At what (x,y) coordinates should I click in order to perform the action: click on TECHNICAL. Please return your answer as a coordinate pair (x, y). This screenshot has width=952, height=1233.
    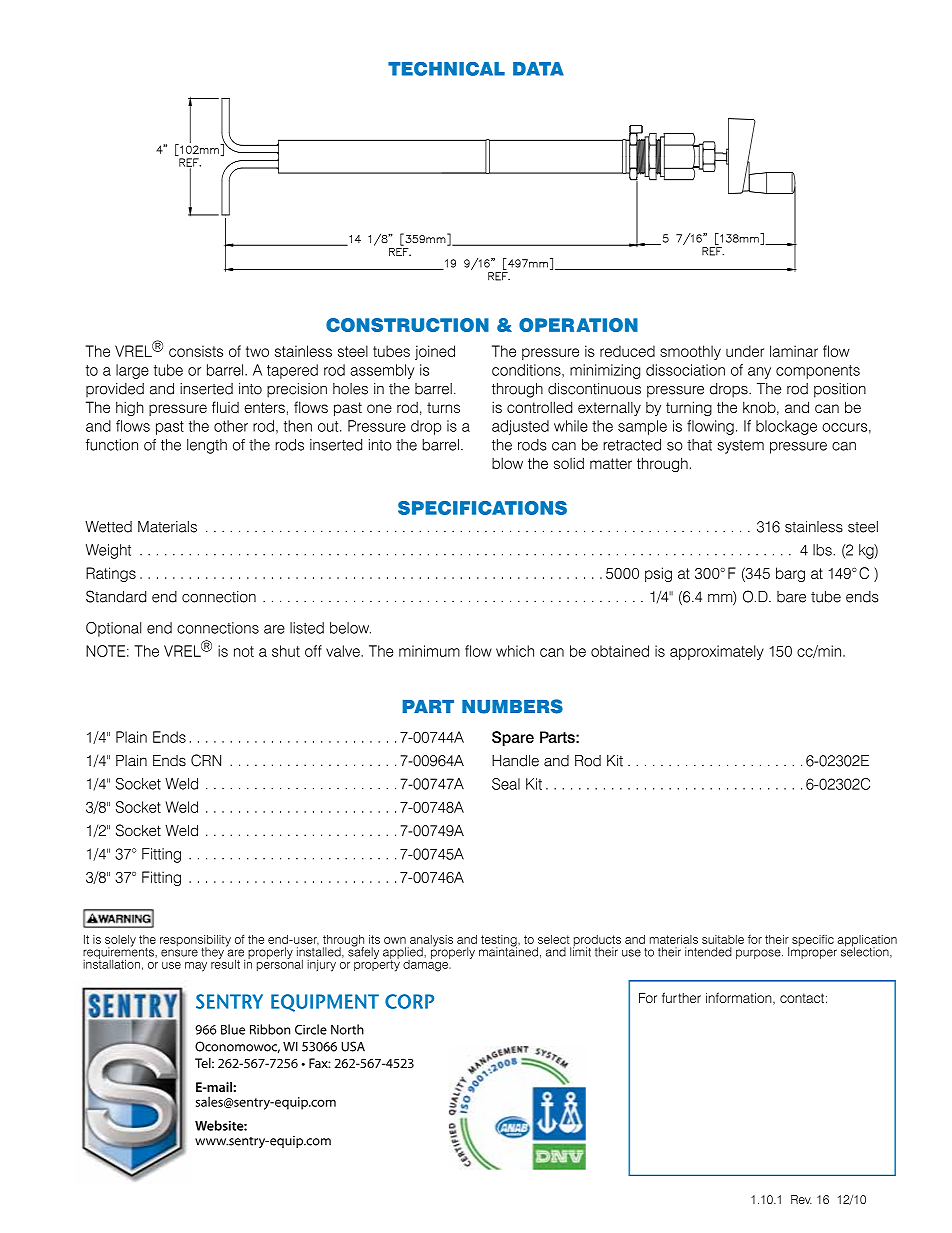
    Looking at the image, I should click on (446, 69).
